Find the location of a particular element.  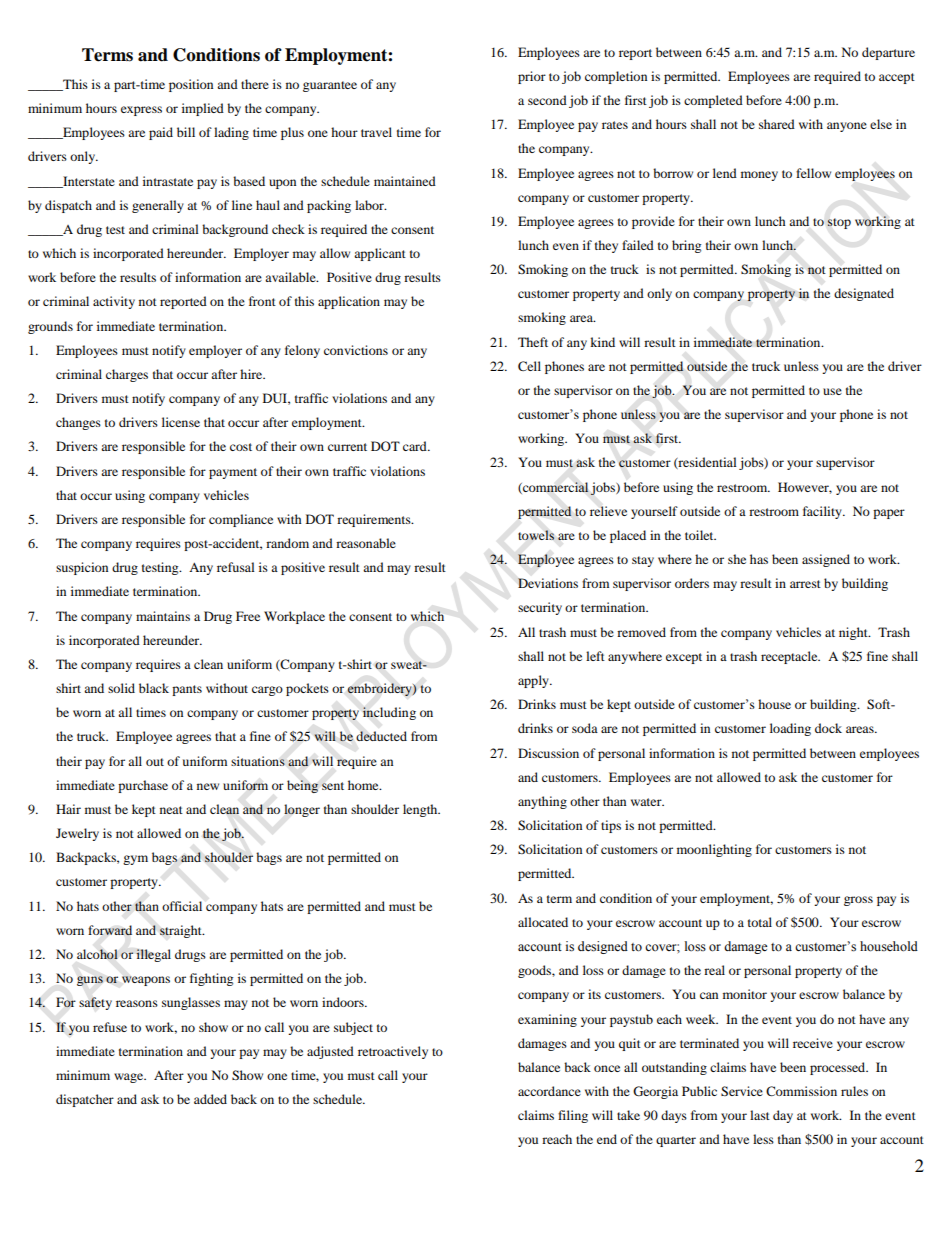

compliance is located at coordinates (241, 520).
